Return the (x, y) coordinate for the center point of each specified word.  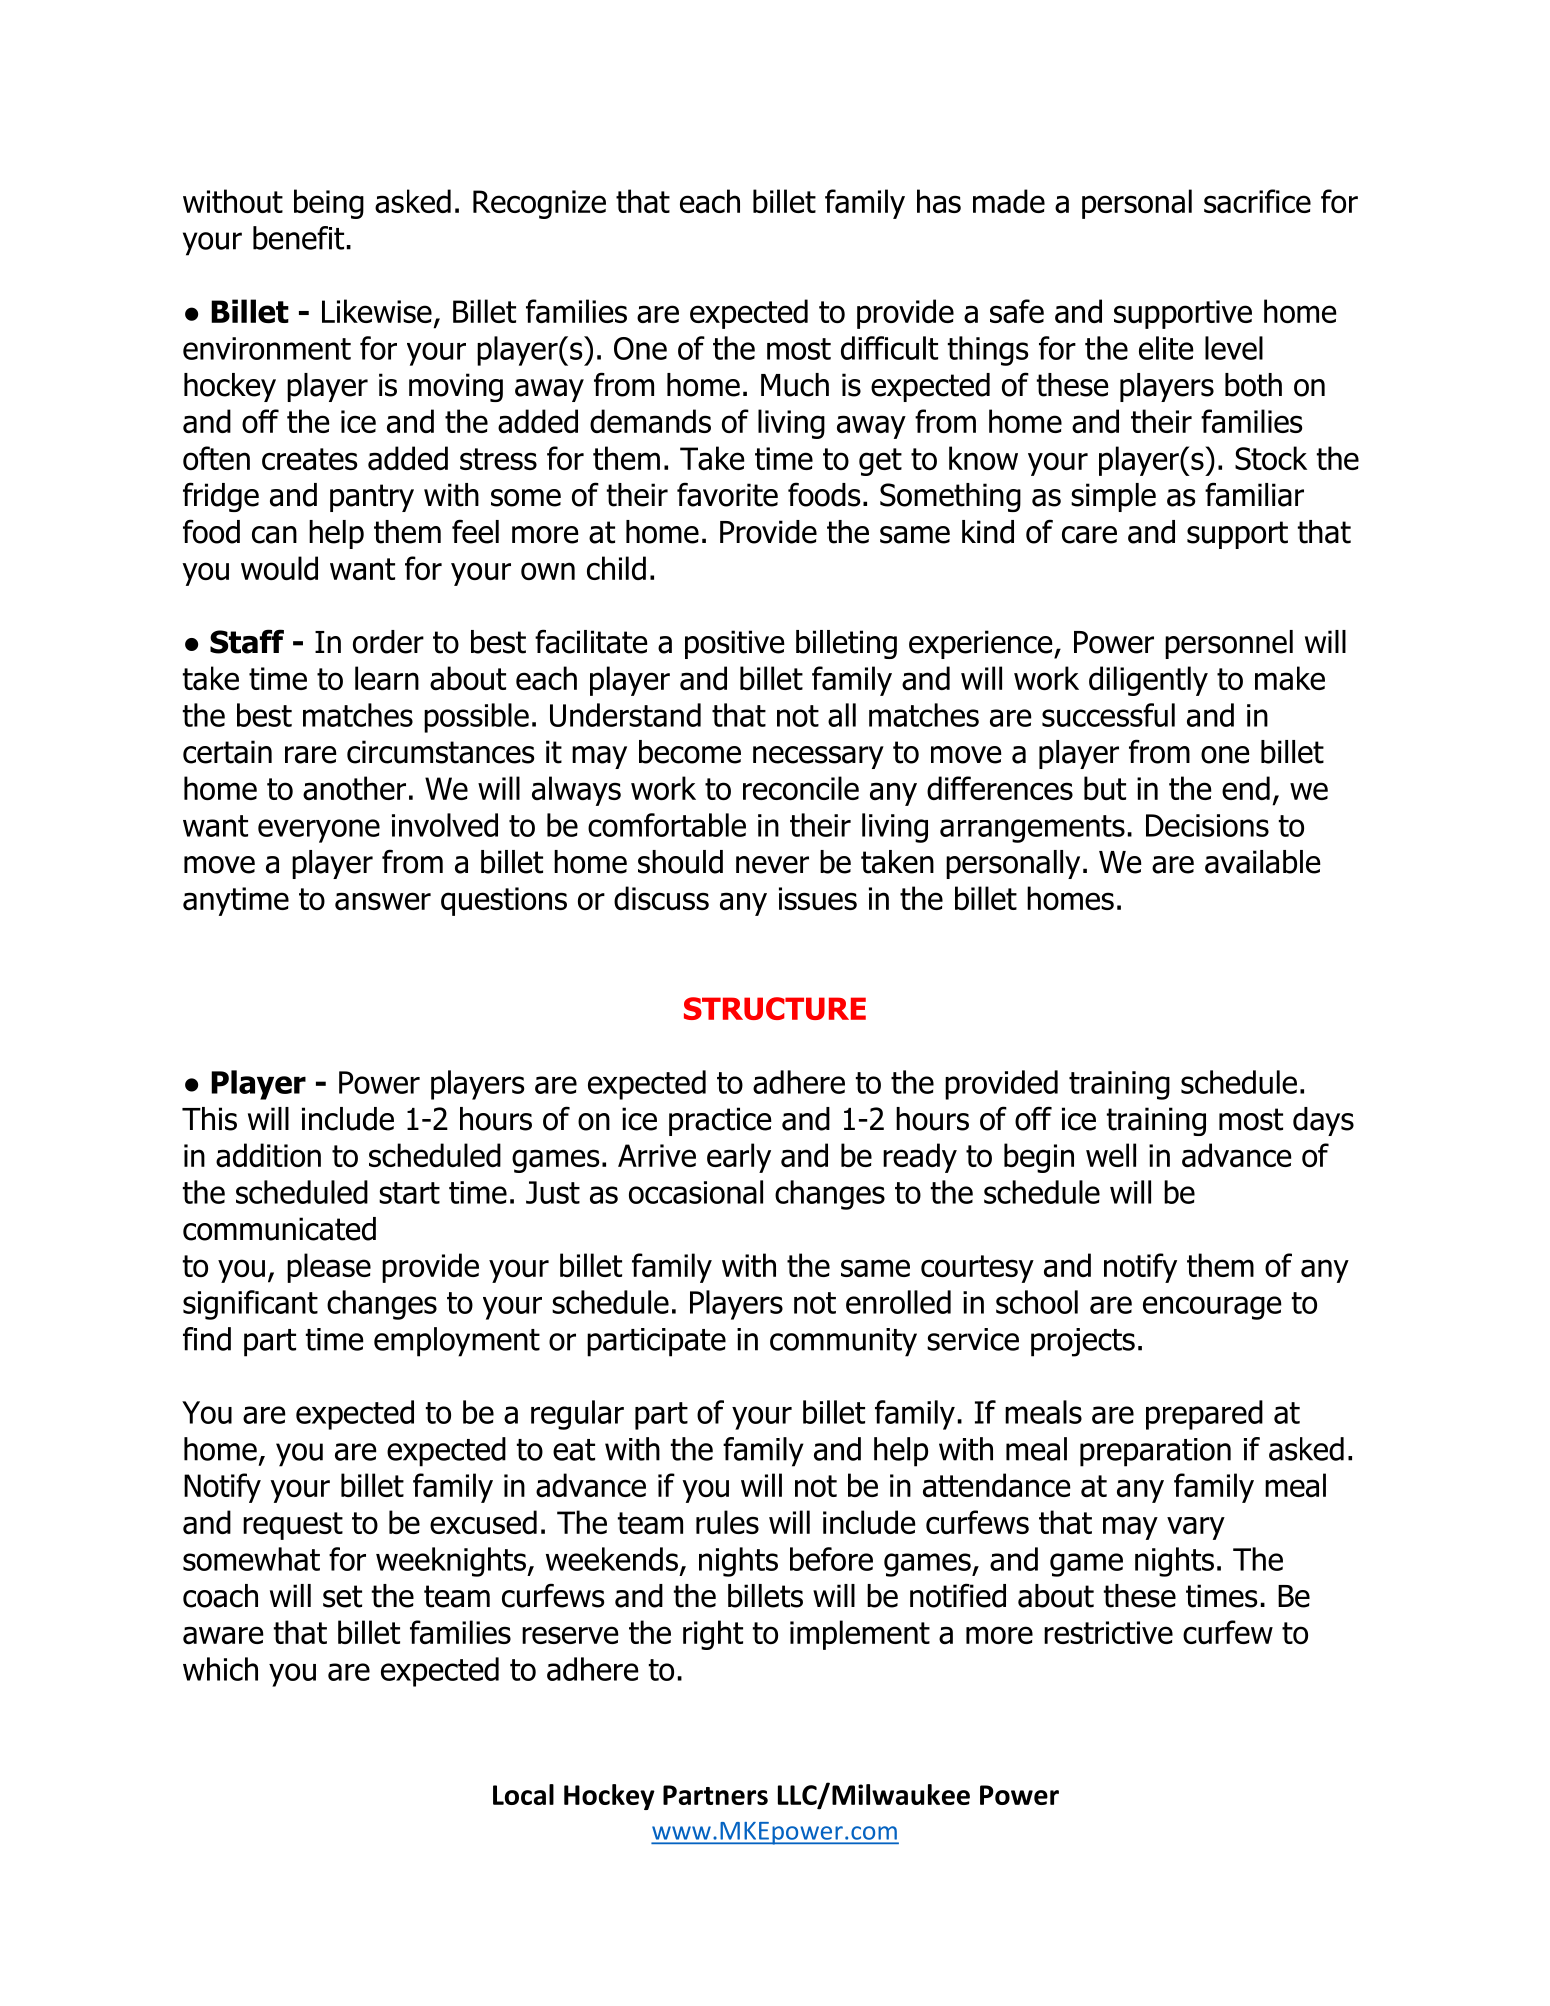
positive (735, 644)
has (939, 201)
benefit (298, 238)
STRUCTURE (775, 1008)
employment (457, 1342)
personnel (1229, 644)
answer (383, 901)
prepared (1204, 1415)
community (843, 1342)
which (220, 1669)
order (388, 642)
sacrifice (1257, 201)
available (1263, 862)
